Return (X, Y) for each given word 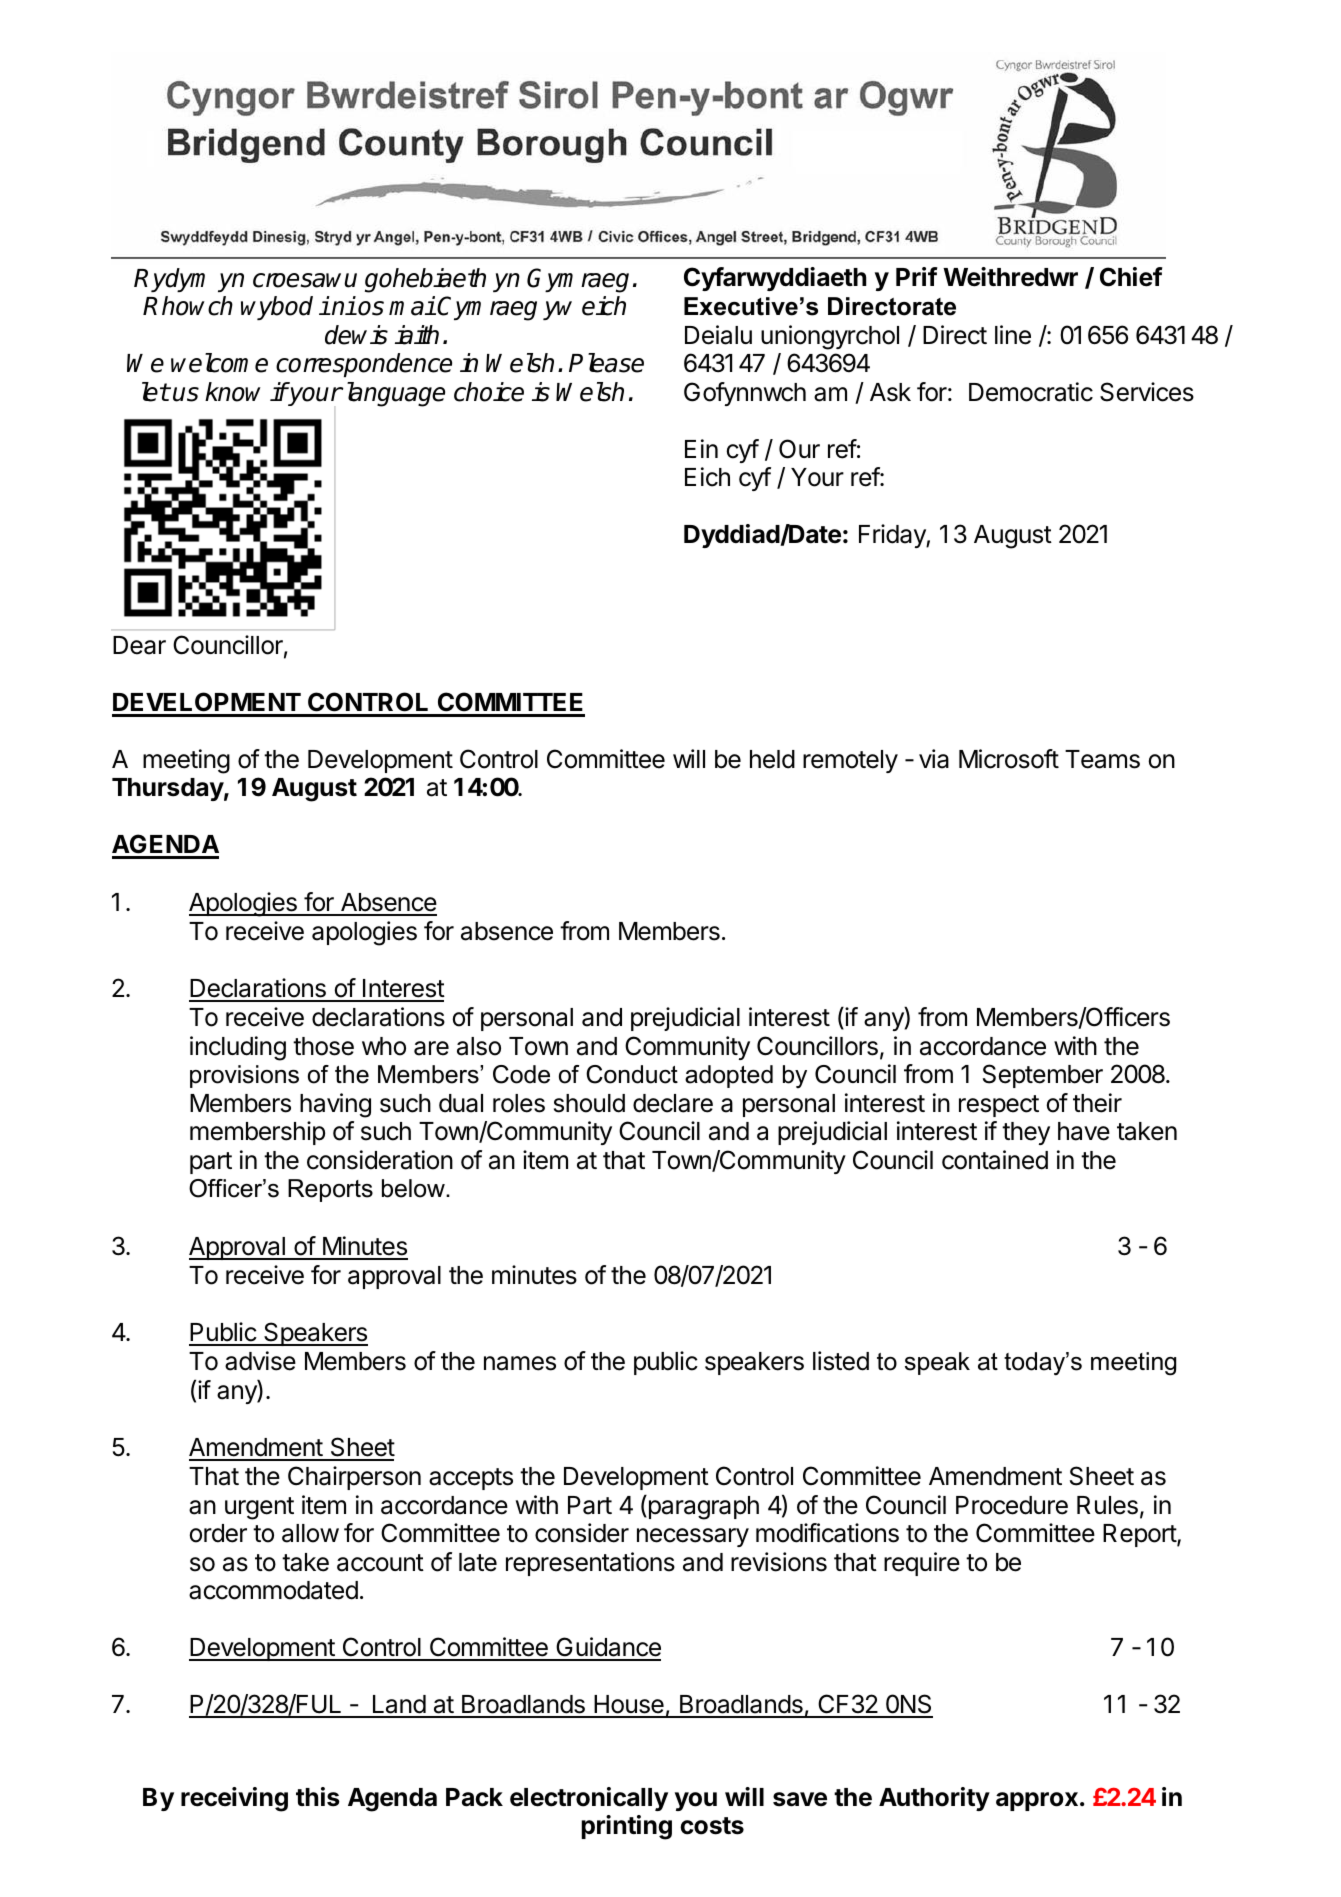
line (1013, 335)
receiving (234, 1799)
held (772, 759)
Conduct (632, 1074)
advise (260, 1361)
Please (606, 363)
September (1043, 1076)
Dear (139, 645)
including (238, 1048)
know (233, 392)
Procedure (1012, 1505)
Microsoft (1009, 759)
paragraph (702, 1507)
